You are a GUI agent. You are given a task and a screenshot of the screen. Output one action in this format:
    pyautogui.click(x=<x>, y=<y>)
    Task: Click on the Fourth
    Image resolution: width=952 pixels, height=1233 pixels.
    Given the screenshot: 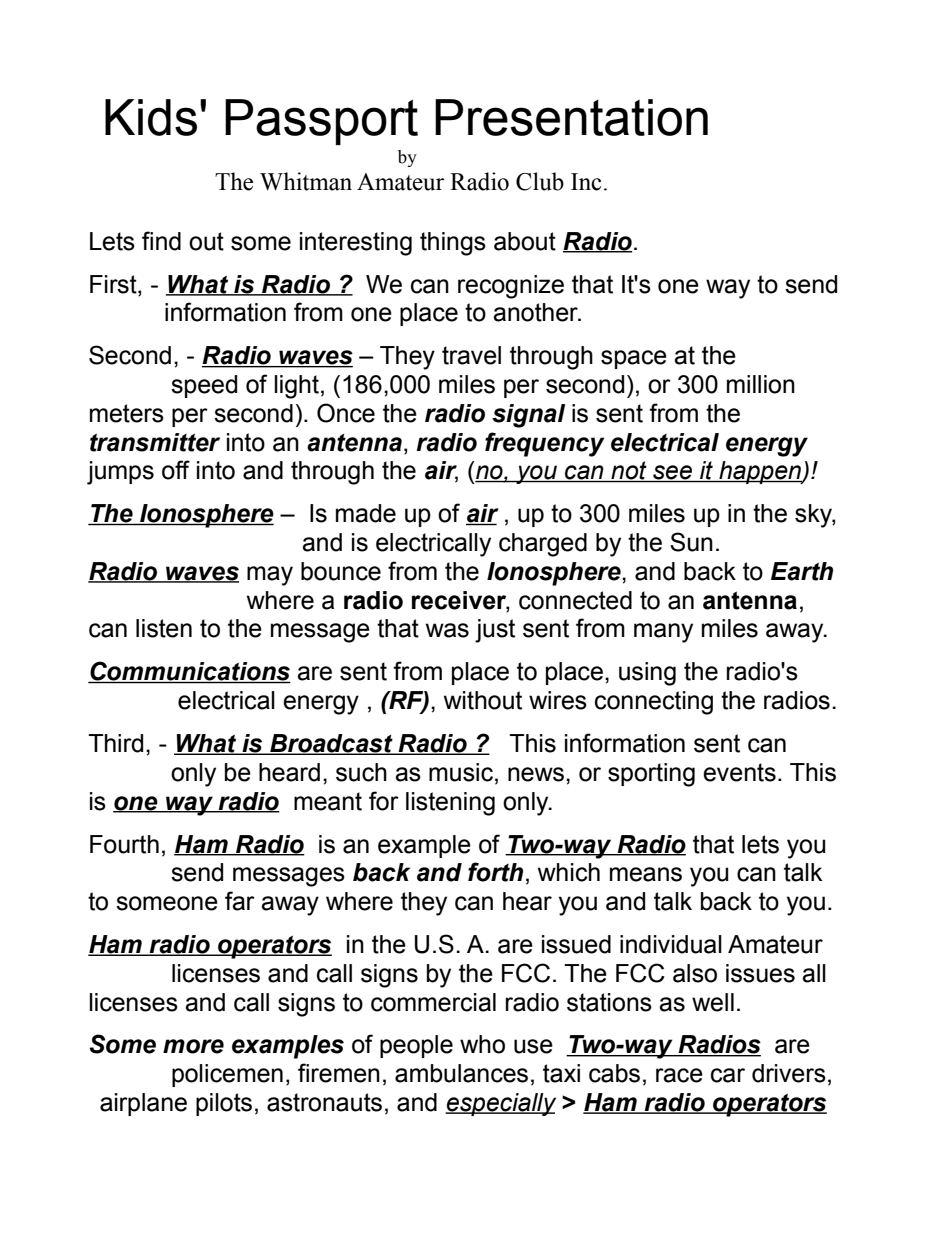 What is the action you would take?
    pyautogui.click(x=124, y=844)
